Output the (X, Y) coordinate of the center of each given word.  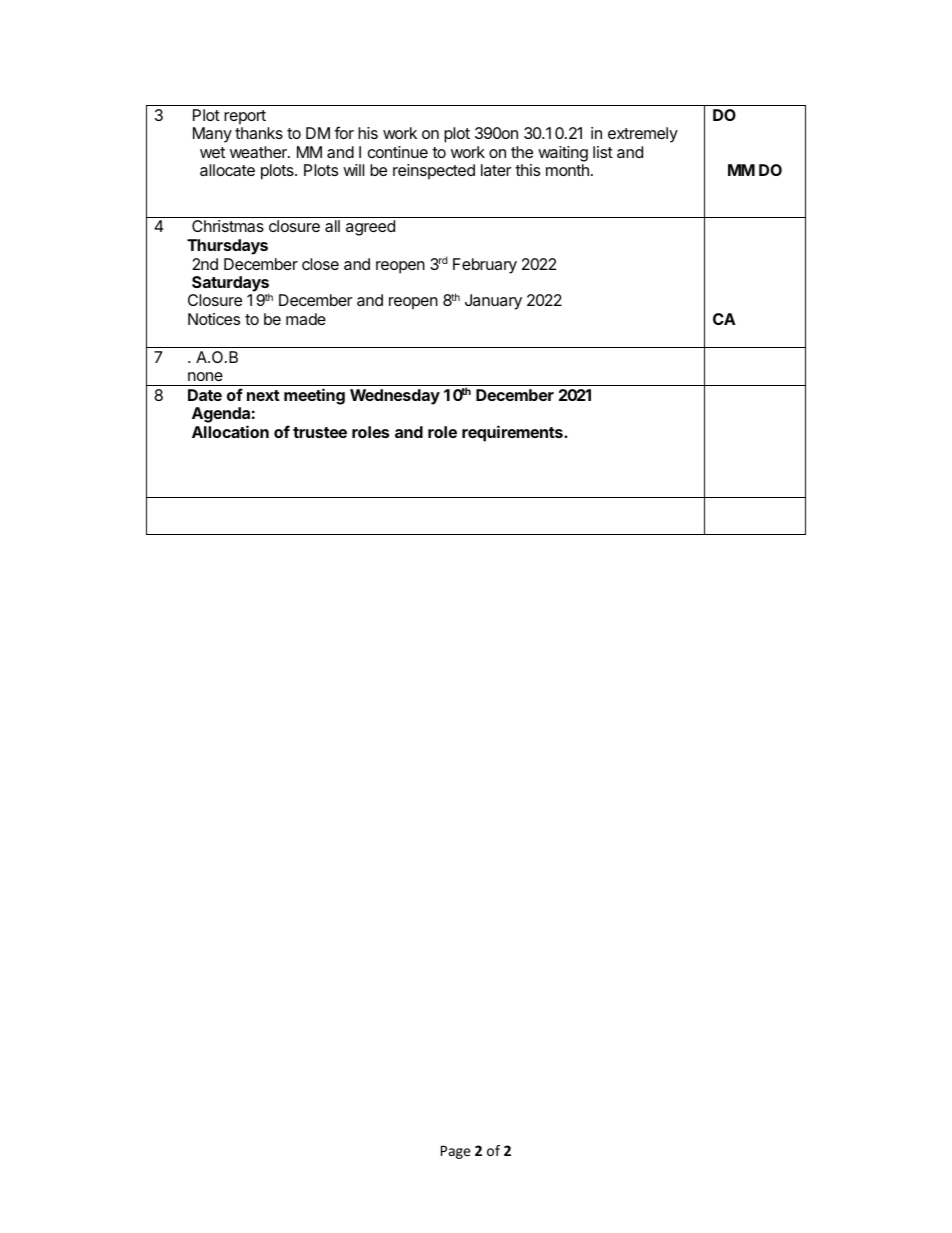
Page (456, 1152)
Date (205, 395)
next (263, 395)
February (485, 266)
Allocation (230, 431)
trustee (320, 432)
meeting (314, 396)
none (205, 376)
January (493, 302)
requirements (513, 433)
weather (259, 152)
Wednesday (395, 397)
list (603, 152)
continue (398, 152)
